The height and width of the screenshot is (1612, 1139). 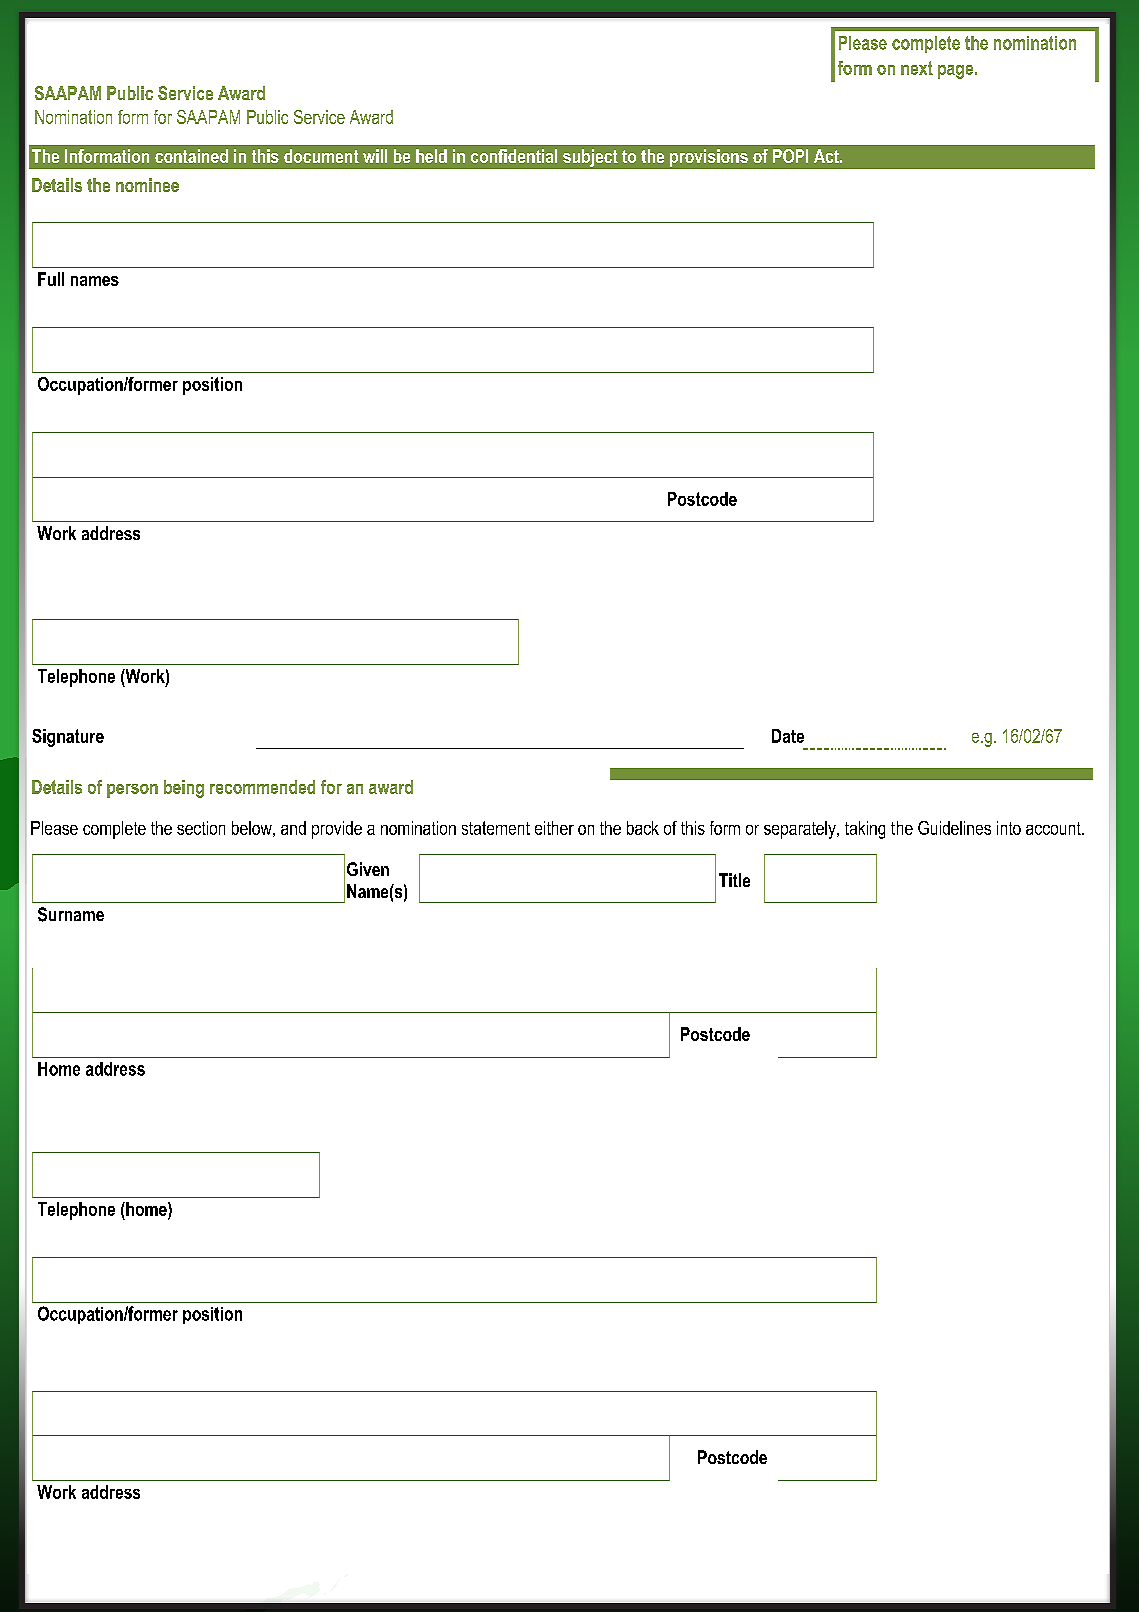 What do you see at coordinates (514, 156) in the screenshot?
I see `confidential` at bounding box center [514, 156].
